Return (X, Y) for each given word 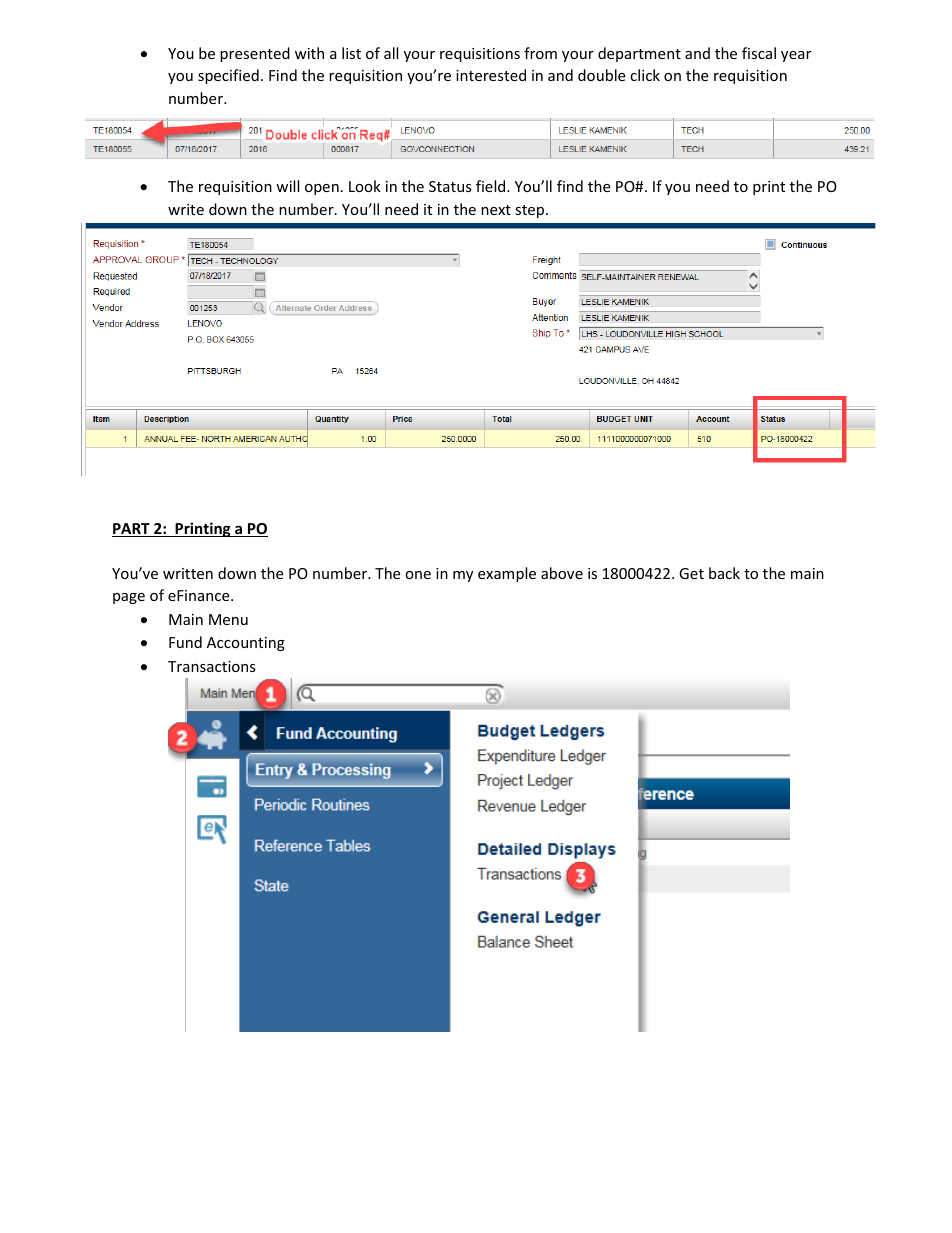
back (724, 573)
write (186, 209)
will (287, 186)
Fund (185, 642)
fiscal (759, 53)
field (492, 186)
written (188, 573)
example (507, 574)
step (531, 211)
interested (491, 75)
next (496, 210)
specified (228, 76)
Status (450, 186)
